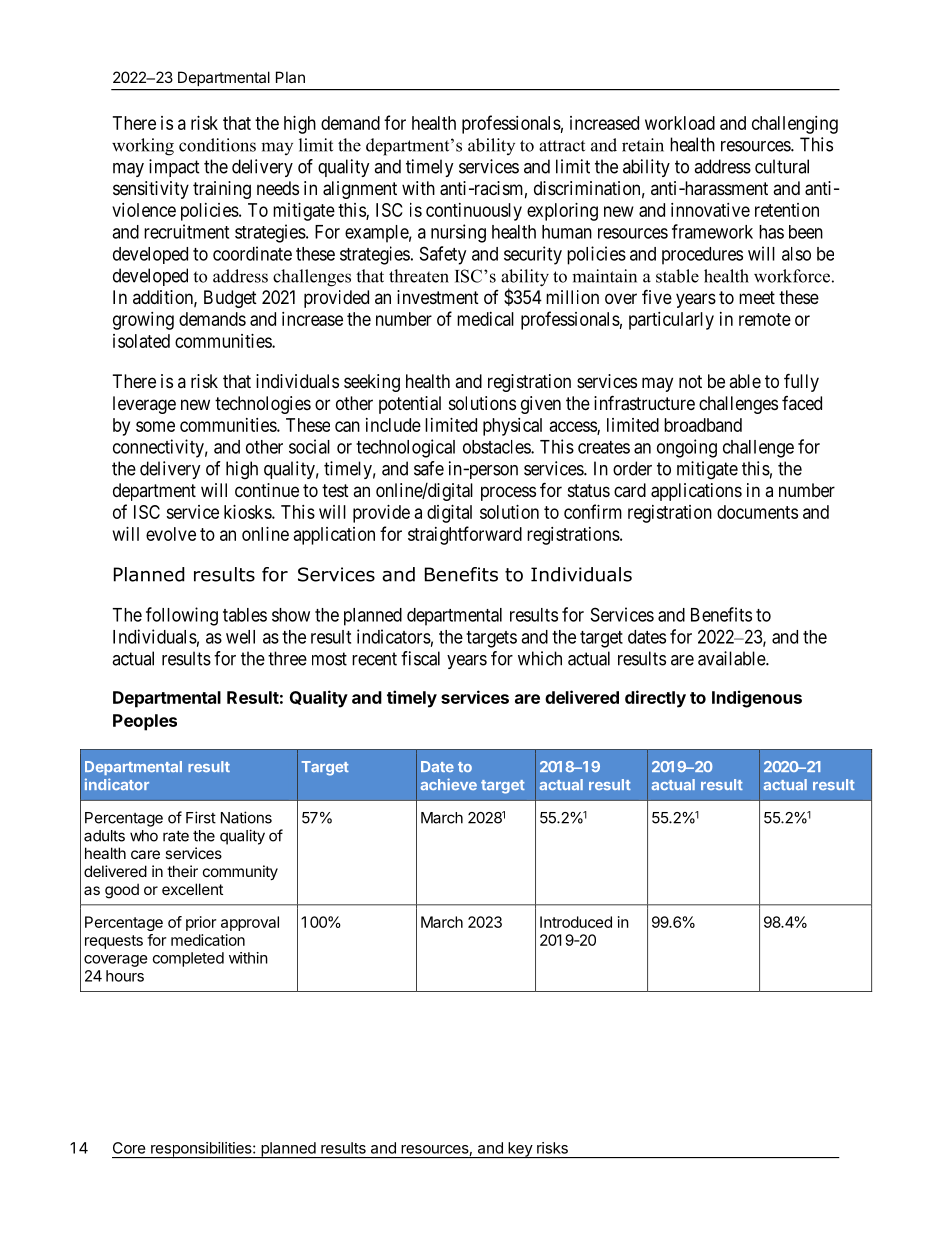  What do you see at coordinates (174, 168) in the screenshot?
I see `impact` at bounding box center [174, 168].
